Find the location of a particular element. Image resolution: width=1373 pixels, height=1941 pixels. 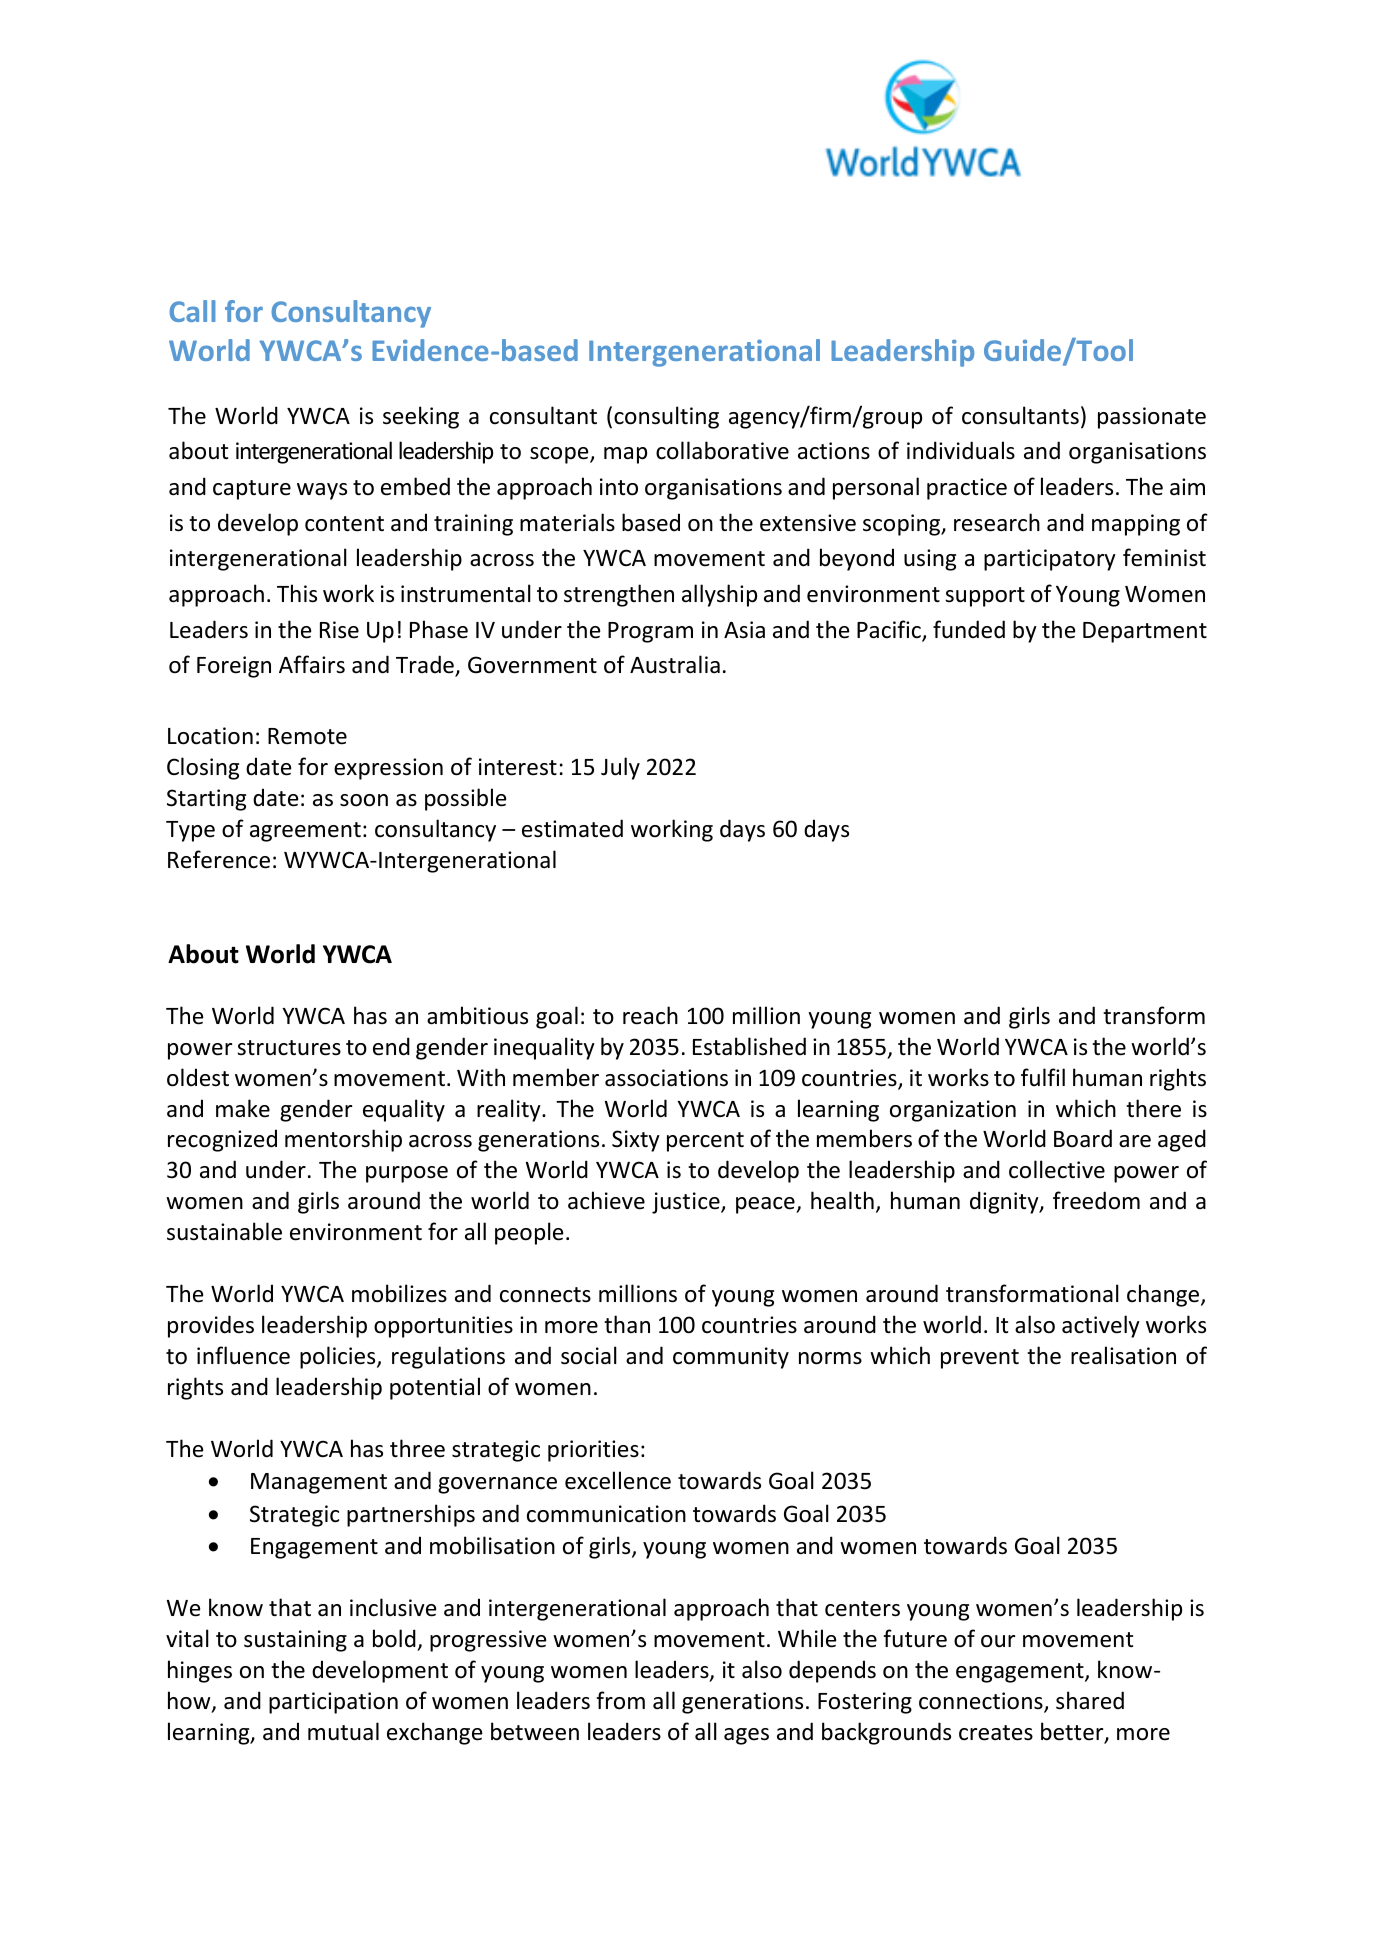

collective is located at coordinates (1057, 1169).
